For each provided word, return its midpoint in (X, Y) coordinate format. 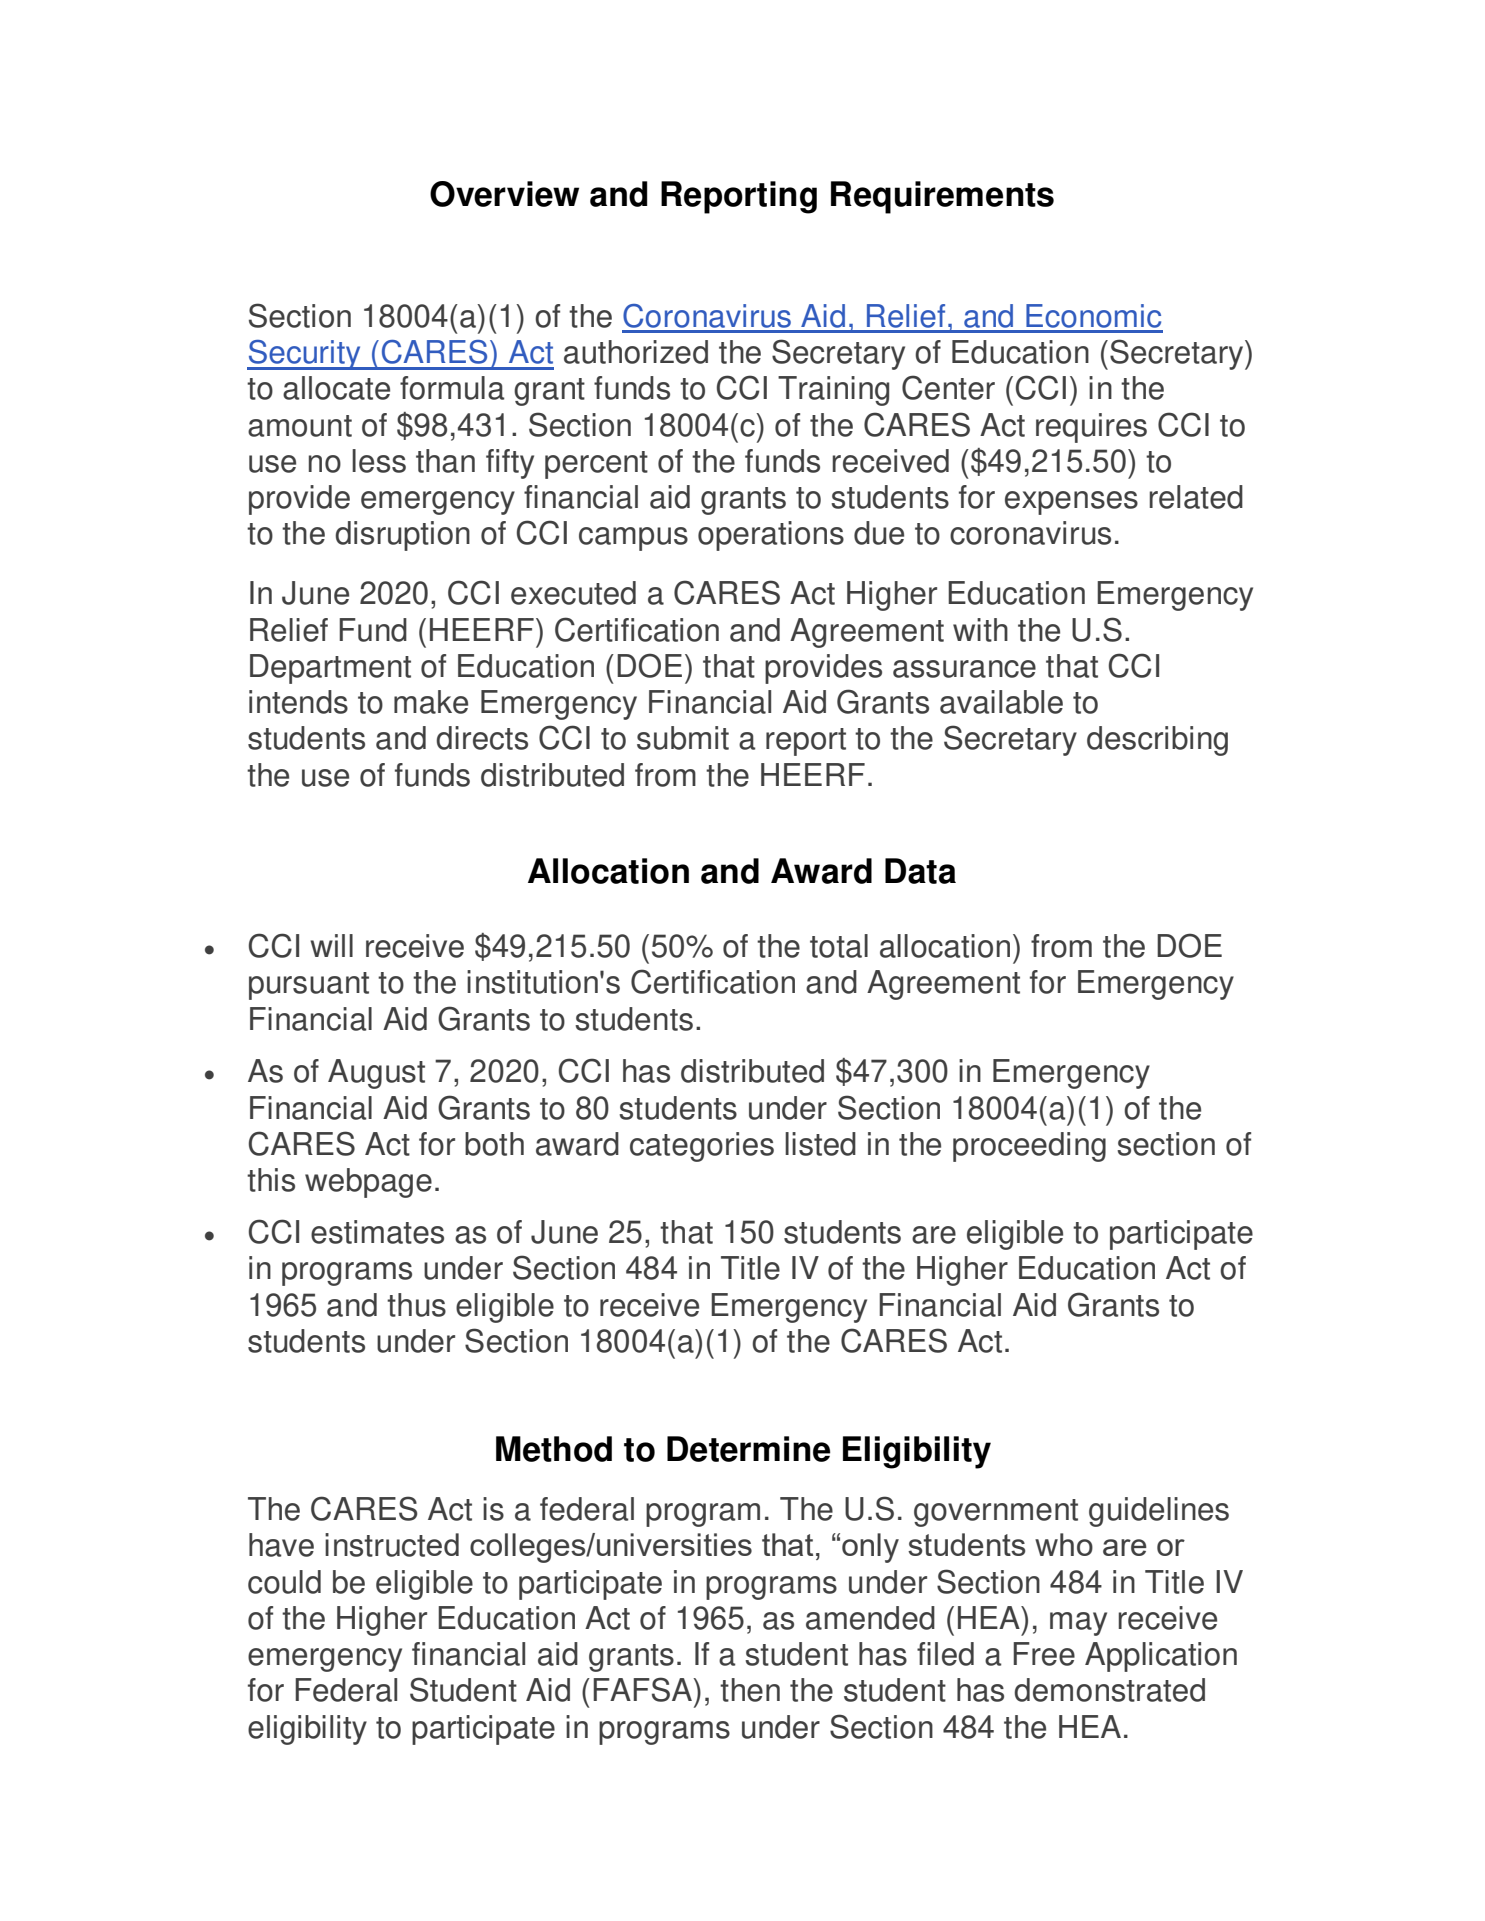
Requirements (942, 197)
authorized (636, 352)
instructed (392, 1545)
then (750, 1690)
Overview (504, 194)
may (1078, 1624)
